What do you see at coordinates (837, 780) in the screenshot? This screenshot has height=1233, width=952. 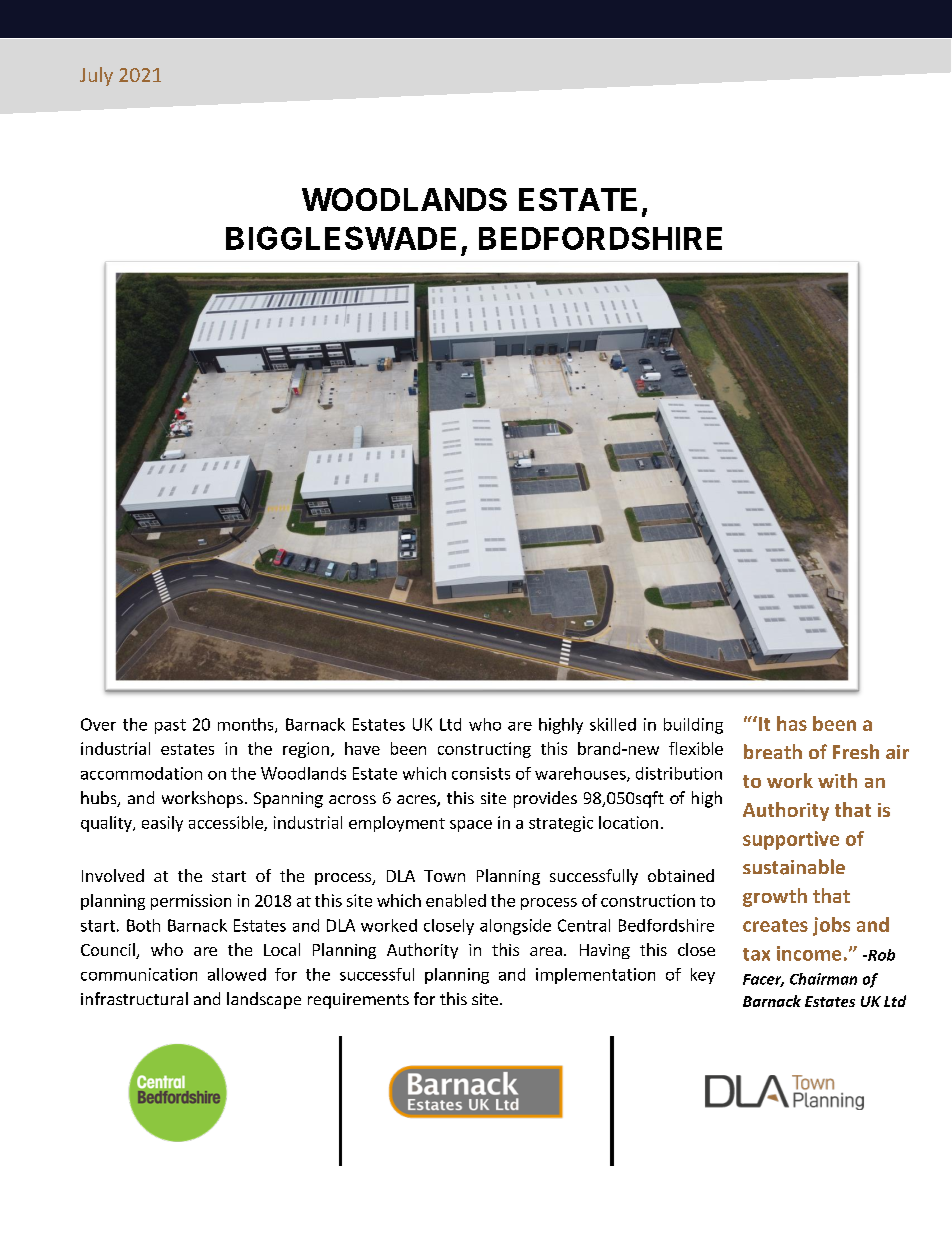 I see `with` at bounding box center [837, 780].
